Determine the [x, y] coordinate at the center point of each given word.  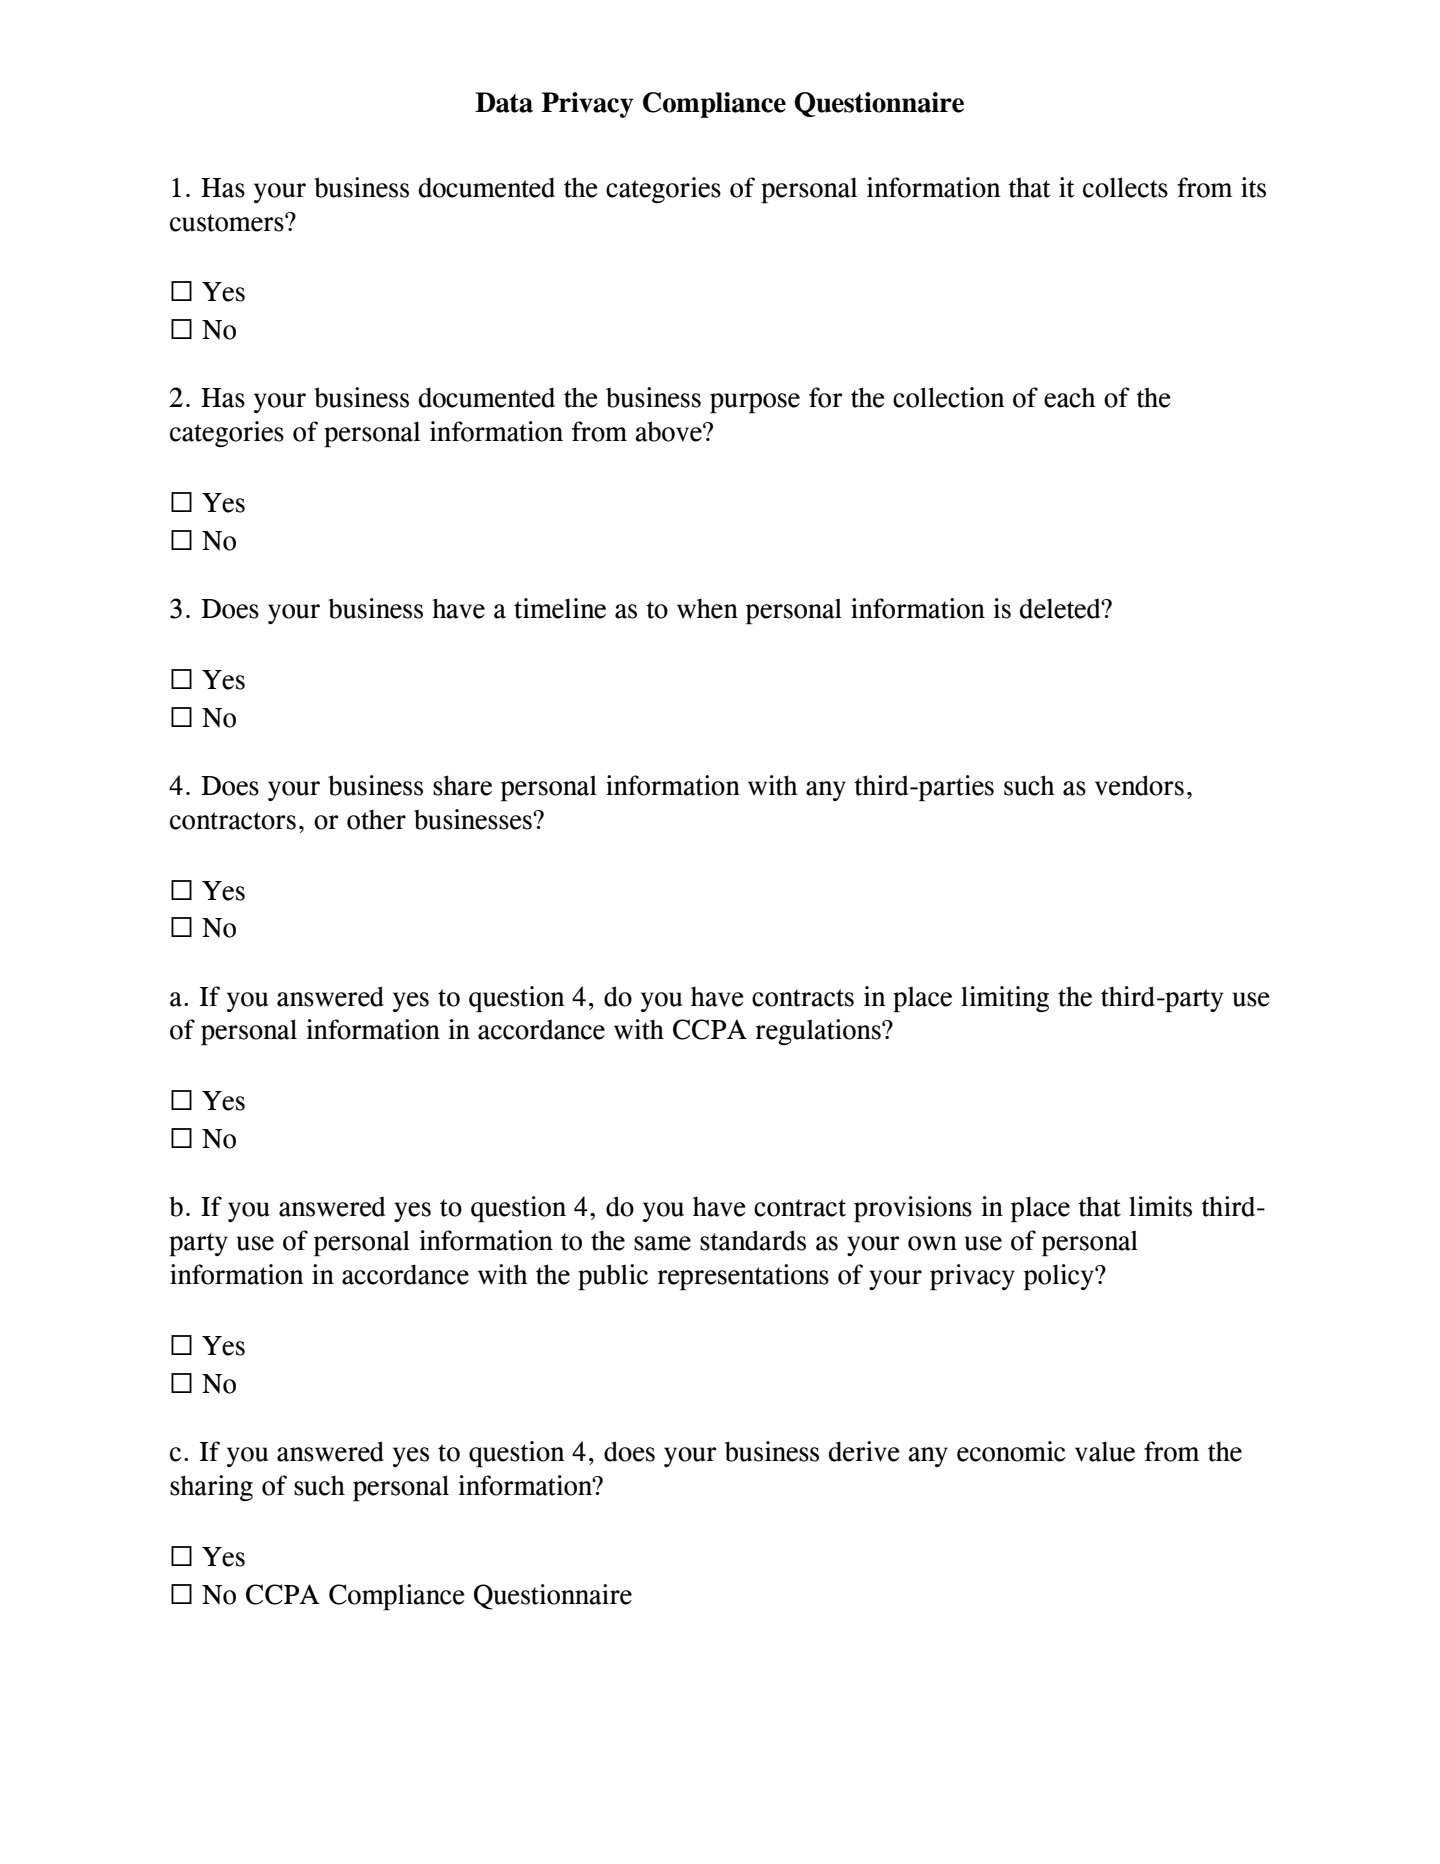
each [1070, 397]
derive [864, 1451]
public [613, 1277]
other [376, 819]
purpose [755, 403]
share [462, 785]
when [707, 608]
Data [504, 102]
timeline [560, 608]
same [662, 1243]
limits [1160, 1206]
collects [1125, 187]
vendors [1139, 785]
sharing [211, 1488]
